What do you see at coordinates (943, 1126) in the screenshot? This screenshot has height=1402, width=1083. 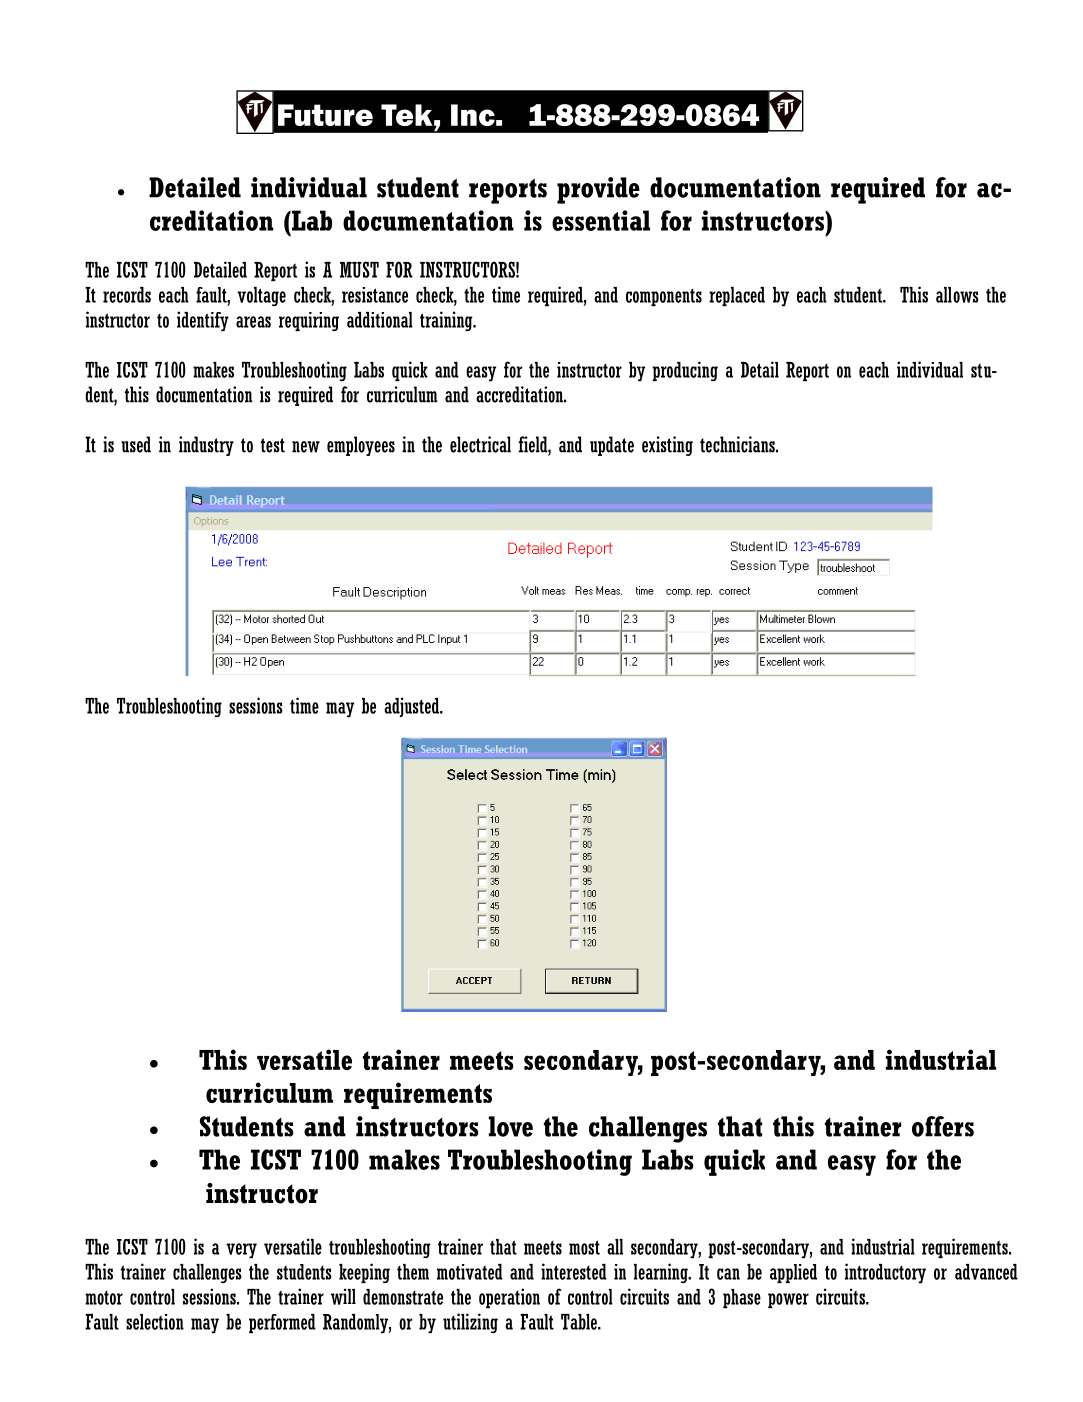 I see `offers` at bounding box center [943, 1126].
